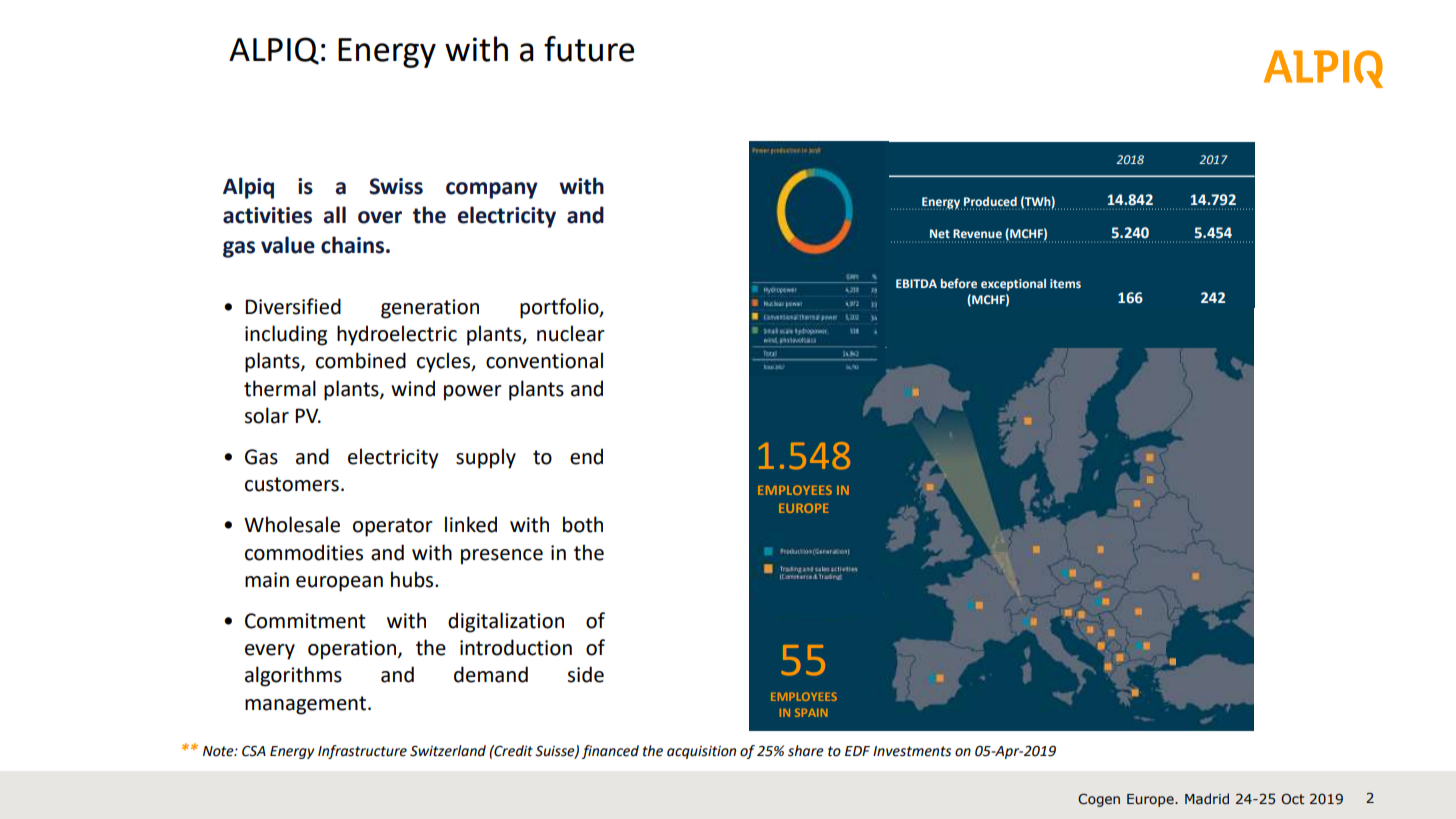 The width and height of the screenshot is (1456, 819). I want to click on Infrastructure, so click(362, 752).
